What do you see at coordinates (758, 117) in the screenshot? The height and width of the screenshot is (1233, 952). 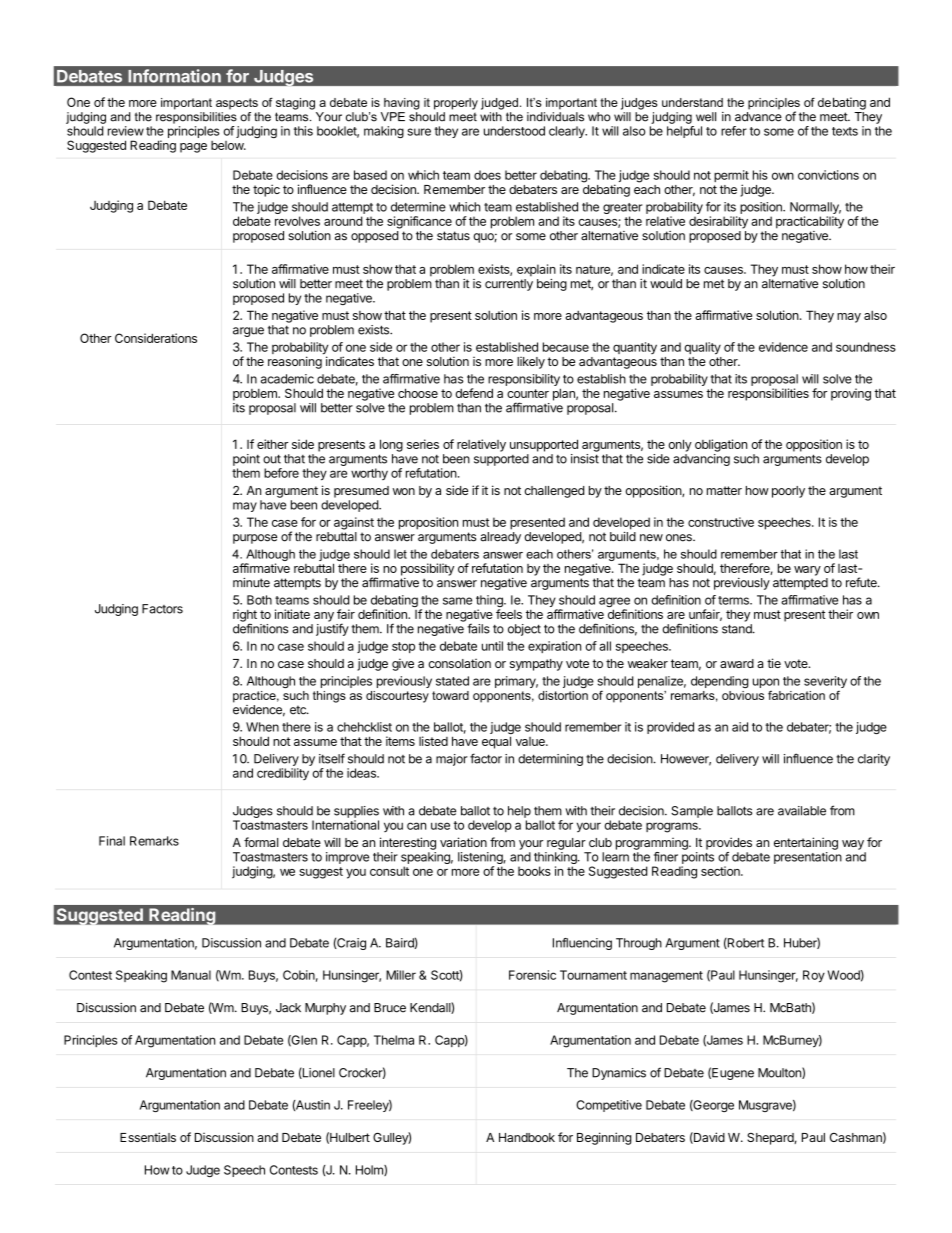 I see `advance` at bounding box center [758, 117].
